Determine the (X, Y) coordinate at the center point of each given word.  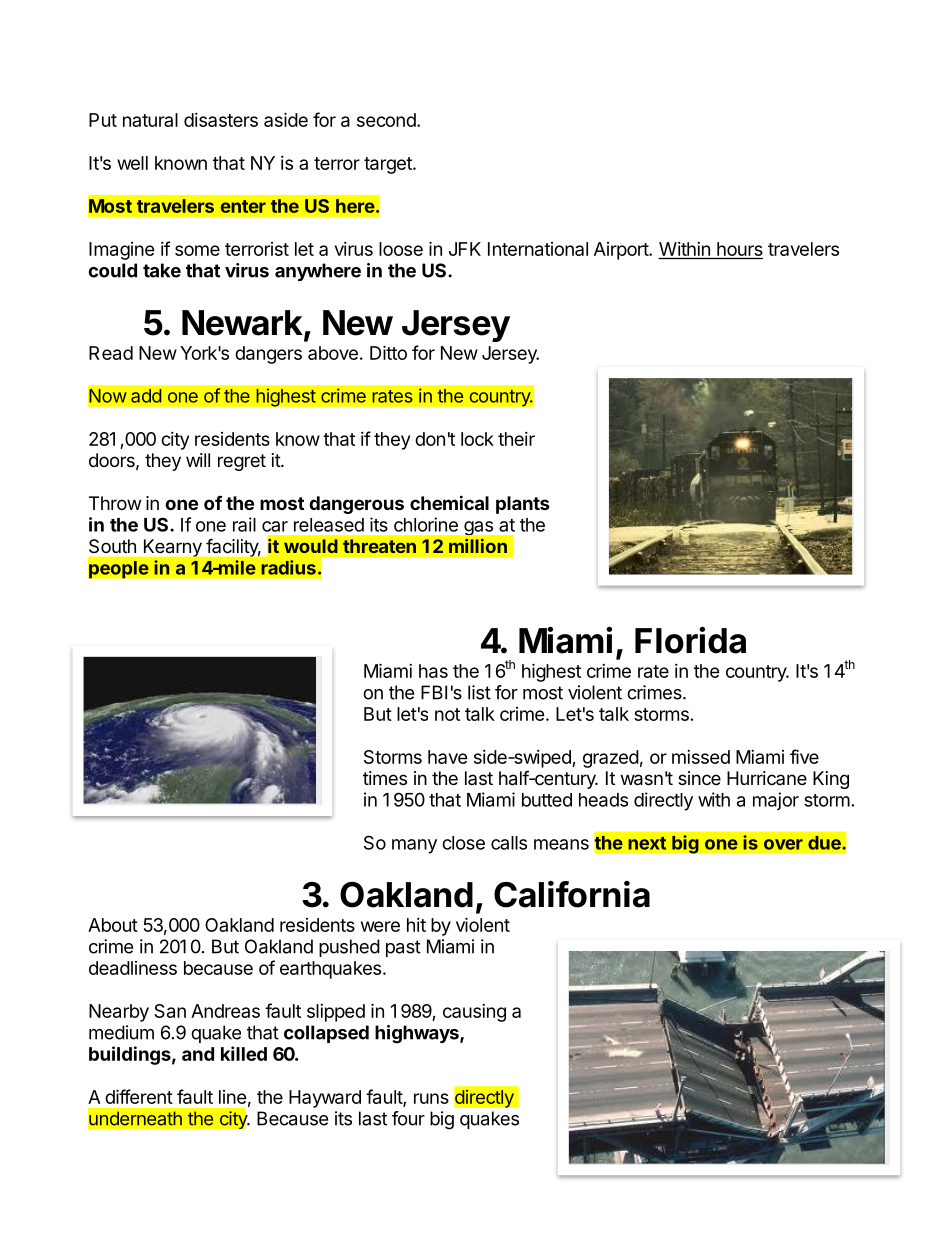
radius (288, 567)
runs (431, 1098)
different (139, 1096)
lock (477, 439)
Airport (622, 251)
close (463, 843)
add (146, 396)
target (389, 165)
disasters (221, 120)
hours (739, 250)
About (113, 925)
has (433, 671)
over (783, 844)
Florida (690, 640)
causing (474, 1013)
